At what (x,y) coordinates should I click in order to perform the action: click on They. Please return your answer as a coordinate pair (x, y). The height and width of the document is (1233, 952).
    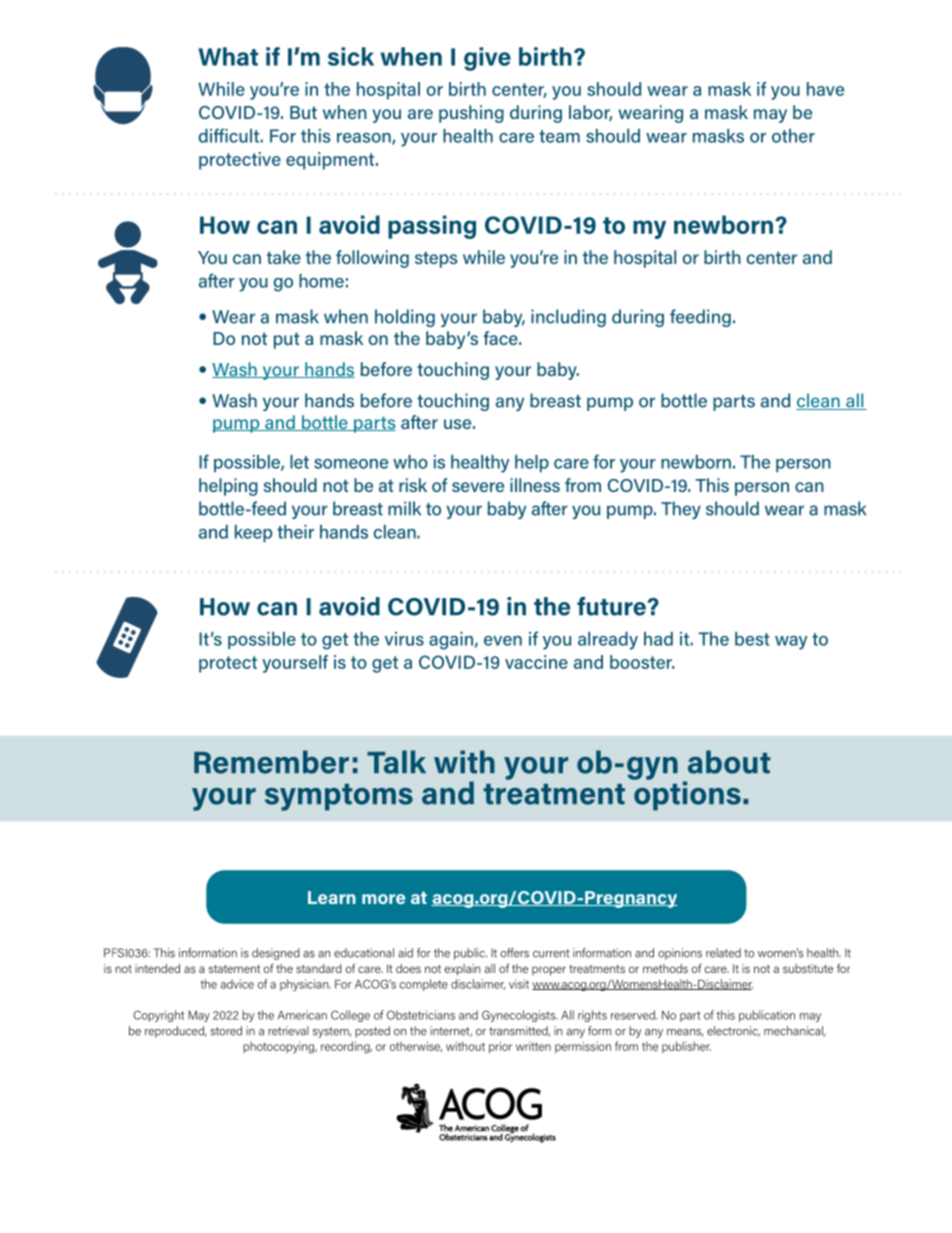
    Looking at the image, I should click on (681, 510).
